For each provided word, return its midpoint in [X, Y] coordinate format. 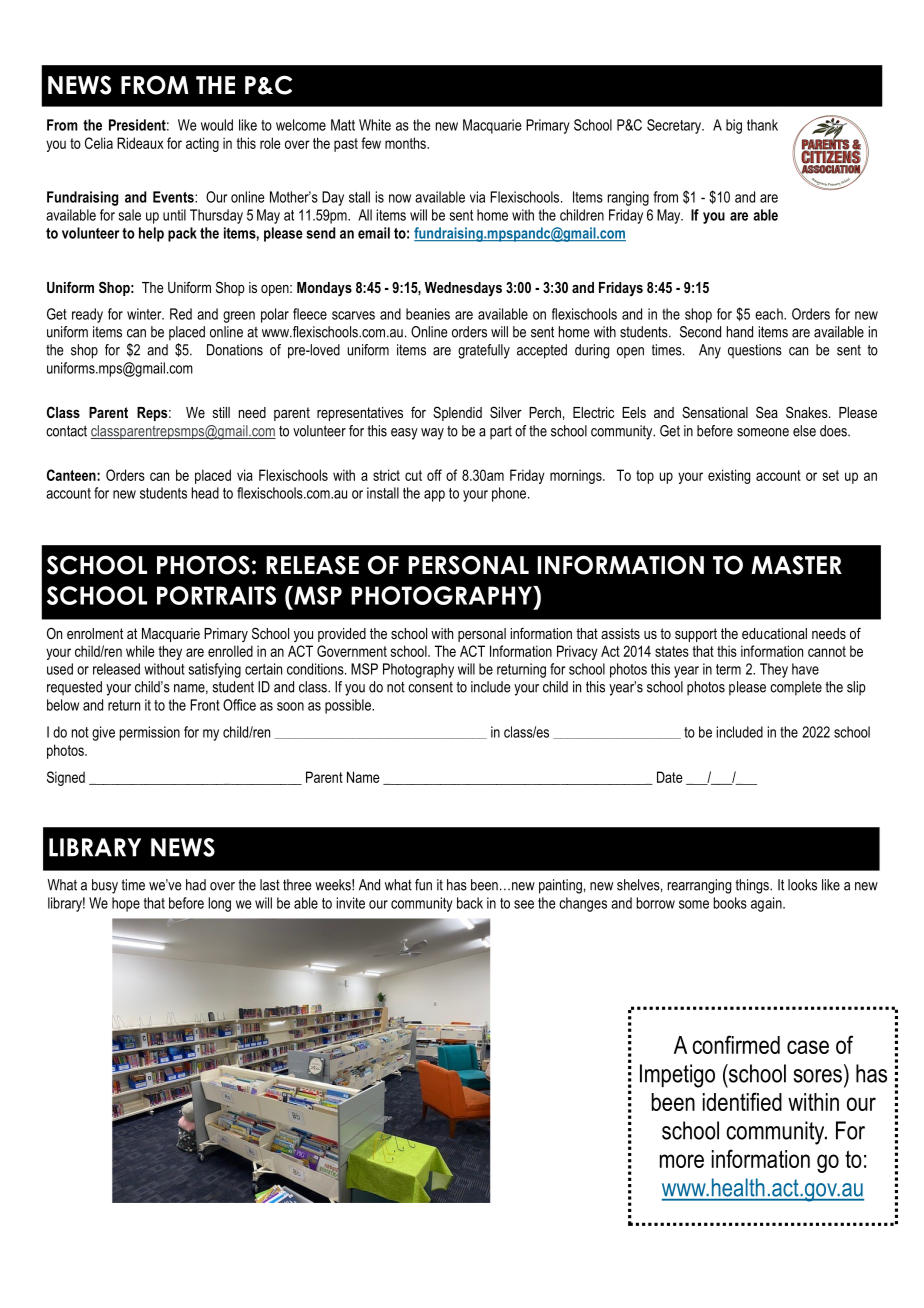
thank [762, 125]
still [221, 412]
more [682, 1161]
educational [774, 633]
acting [202, 144]
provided [342, 635]
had [196, 885]
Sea [767, 412]
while [140, 651]
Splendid [457, 413]
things [753, 886]
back [470, 903]
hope [126, 904]
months [406, 143]
